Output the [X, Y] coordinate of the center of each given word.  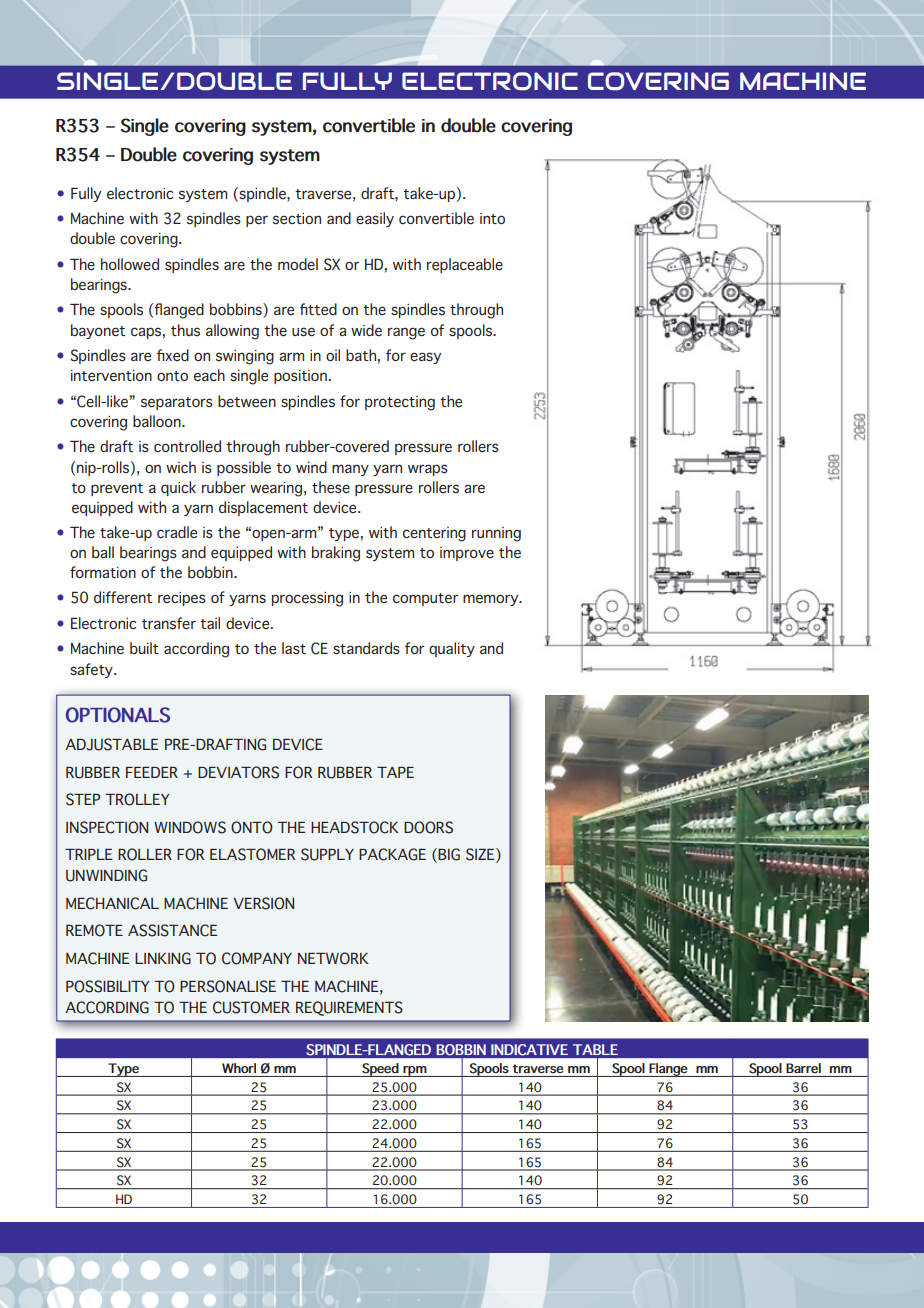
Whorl [239, 1068]
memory [492, 600]
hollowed [130, 264]
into [492, 218]
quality [452, 649]
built [144, 648]
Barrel [803, 1068]
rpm [415, 1071]
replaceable [465, 265]
